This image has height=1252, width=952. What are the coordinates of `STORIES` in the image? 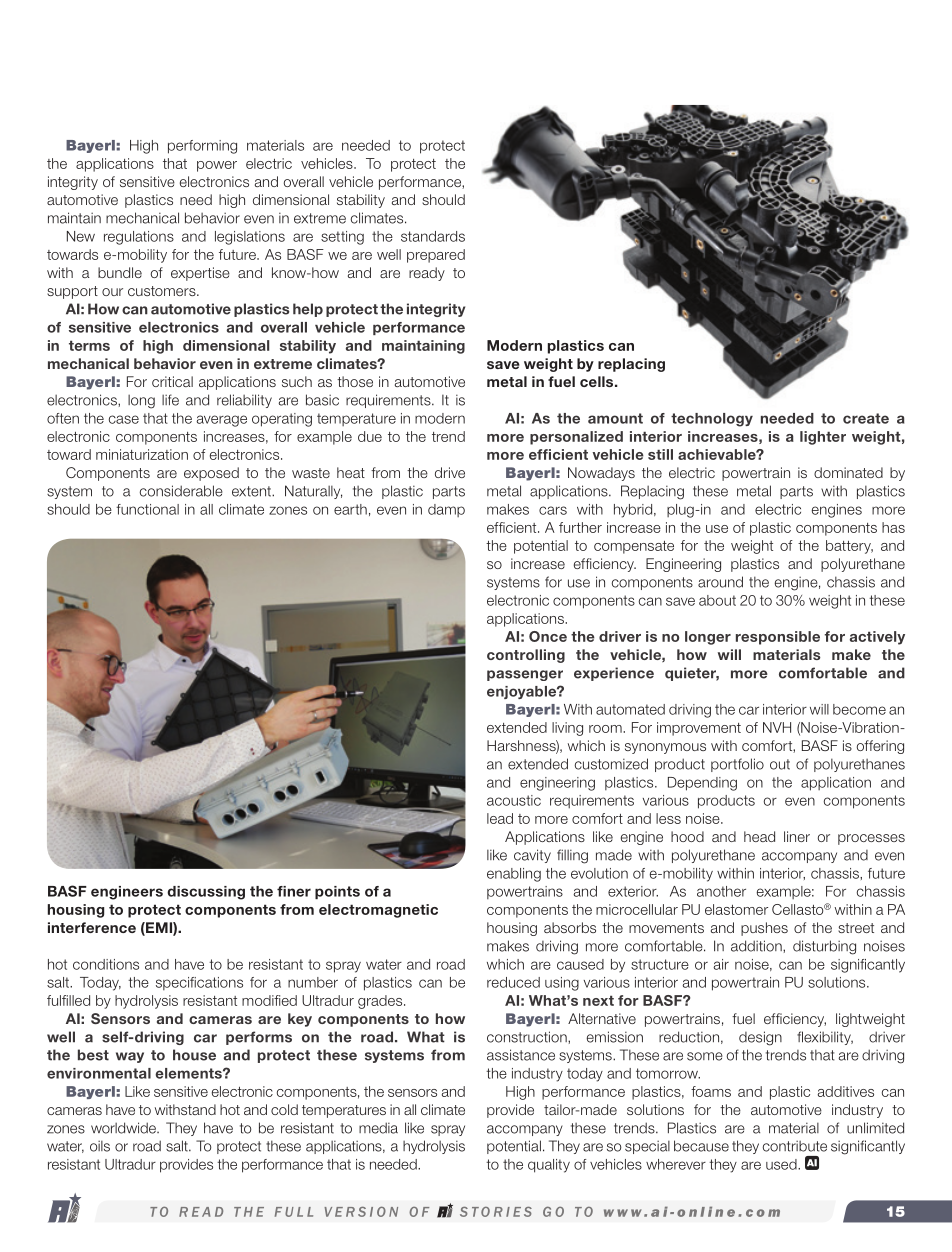 It's located at (496, 1212).
